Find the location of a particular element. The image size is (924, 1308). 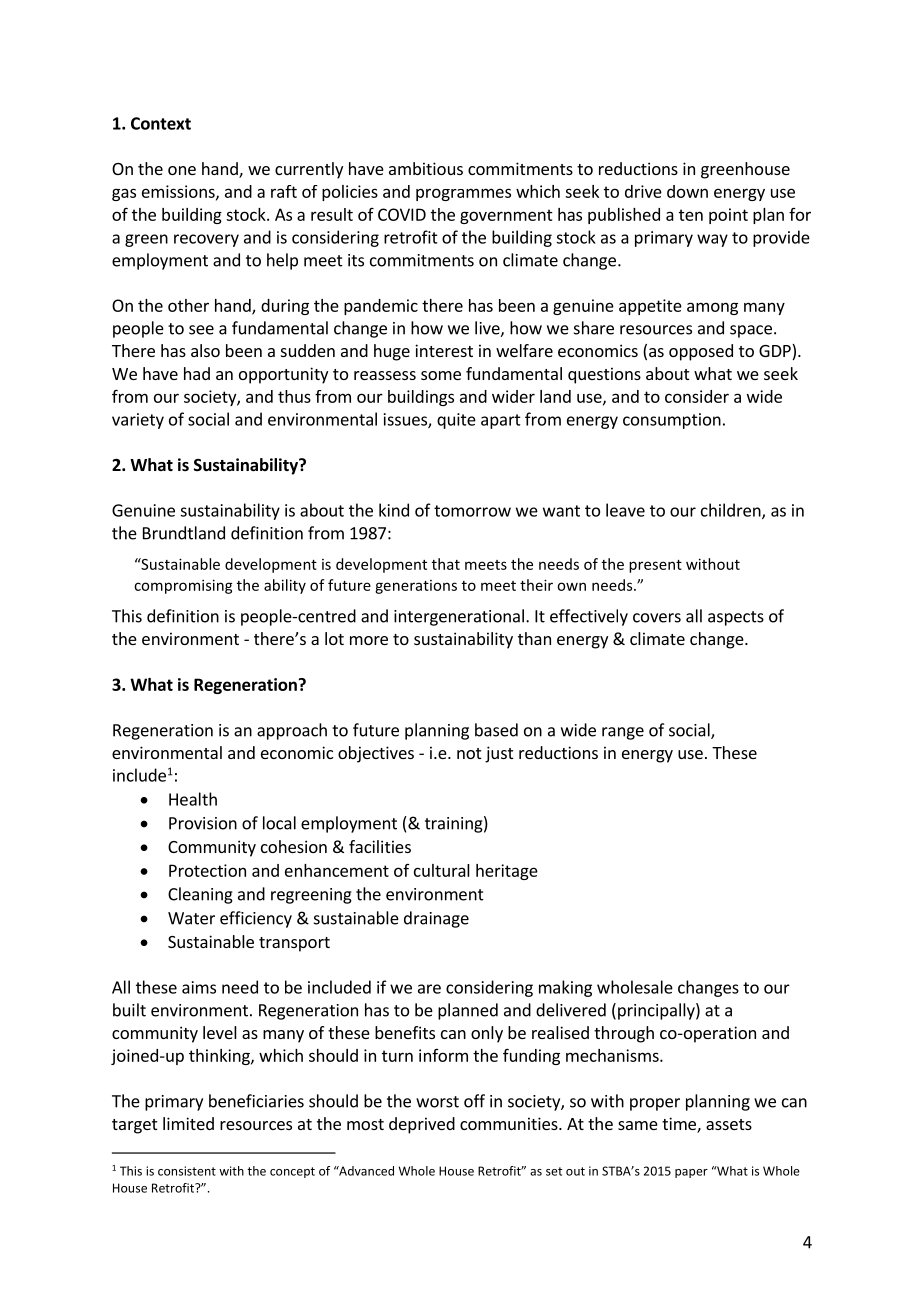

intergenerational is located at coordinates (459, 617).
